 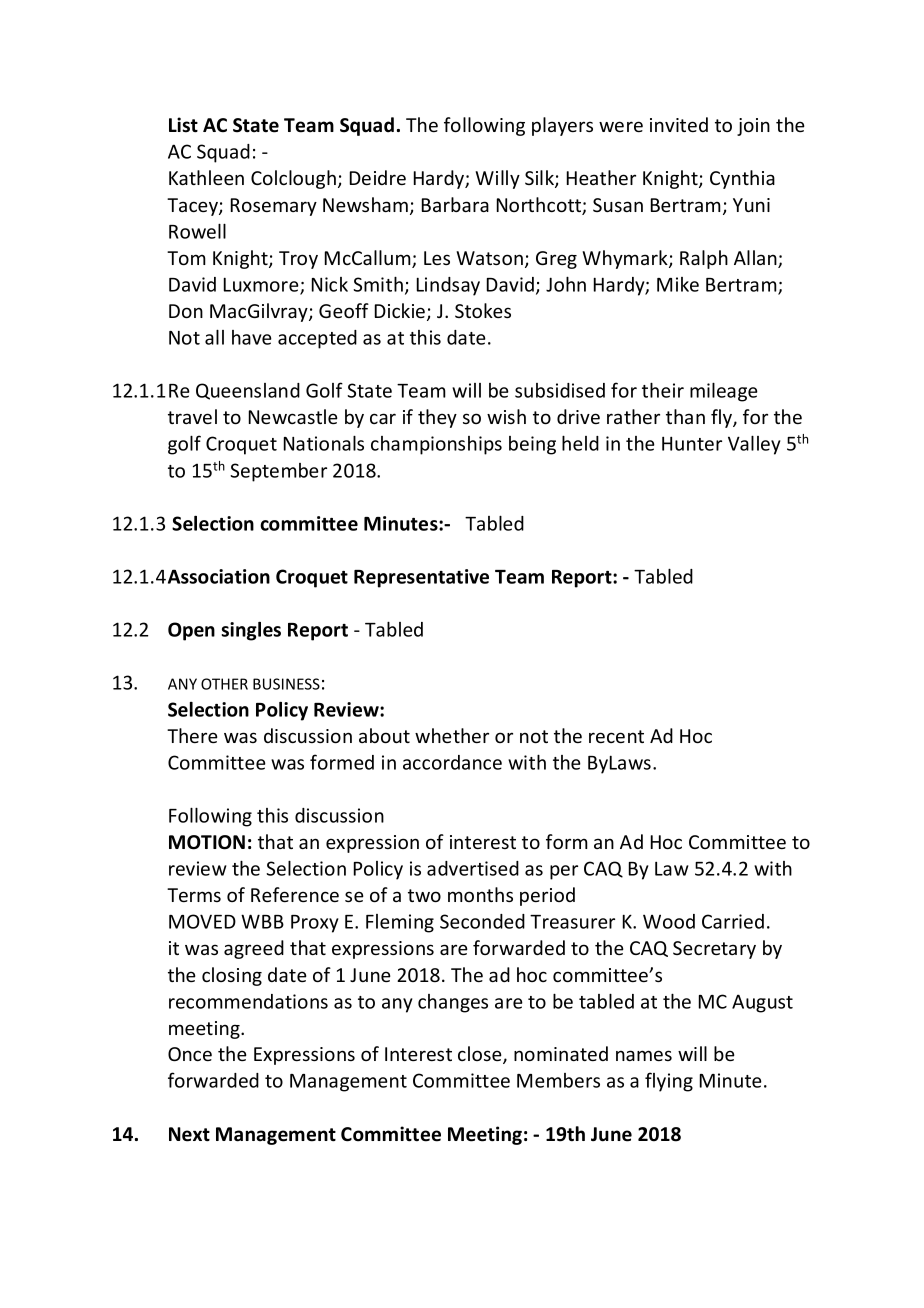 I want to click on Next, so click(x=189, y=1134).
